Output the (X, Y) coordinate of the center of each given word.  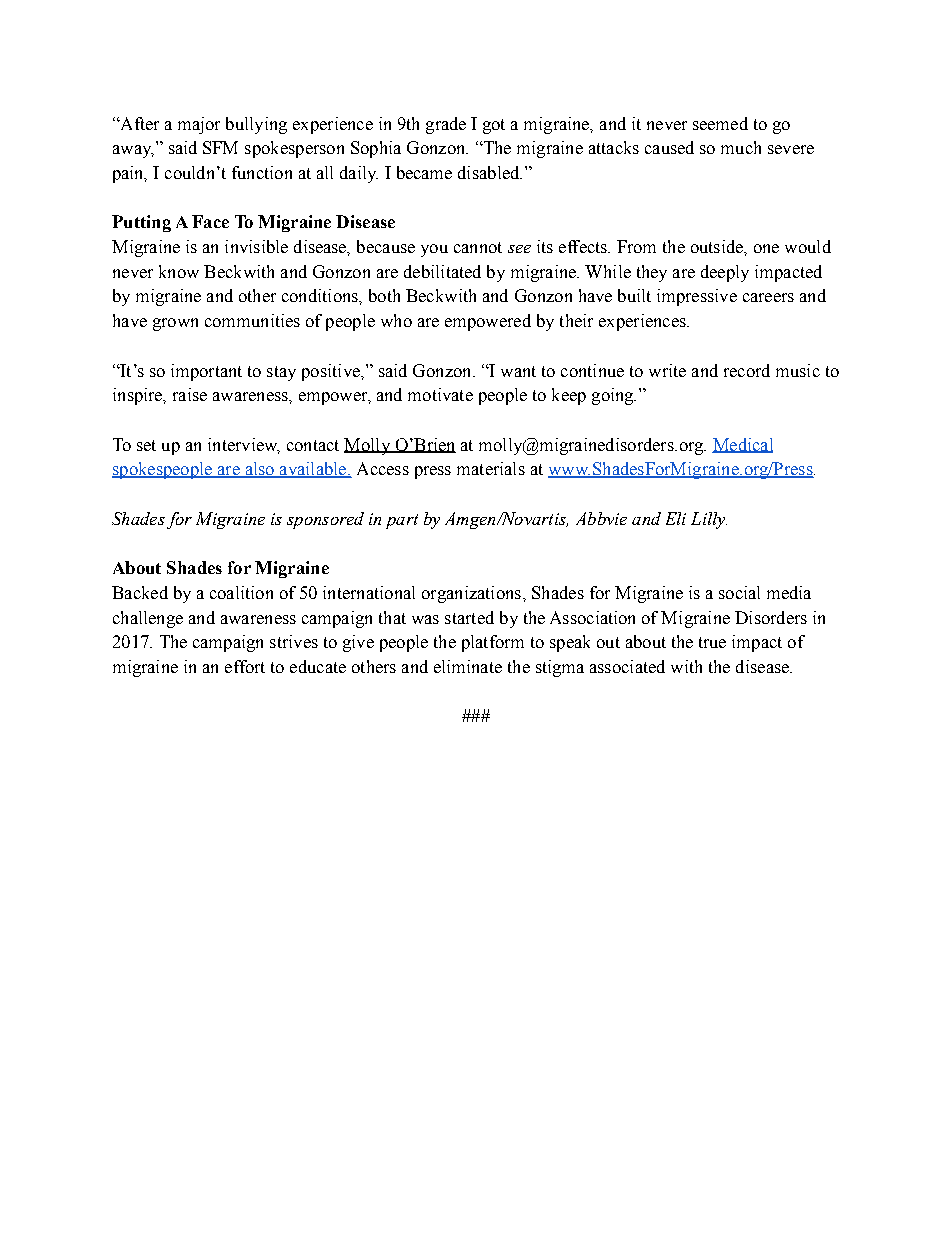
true (712, 642)
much (741, 147)
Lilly (709, 520)
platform (493, 643)
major (199, 125)
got (494, 126)
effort (245, 666)
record (747, 370)
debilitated (442, 271)
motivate (440, 394)
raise (190, 394)
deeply (725, 273)
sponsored (325, 520)
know (179, 271)
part (402, 521)
